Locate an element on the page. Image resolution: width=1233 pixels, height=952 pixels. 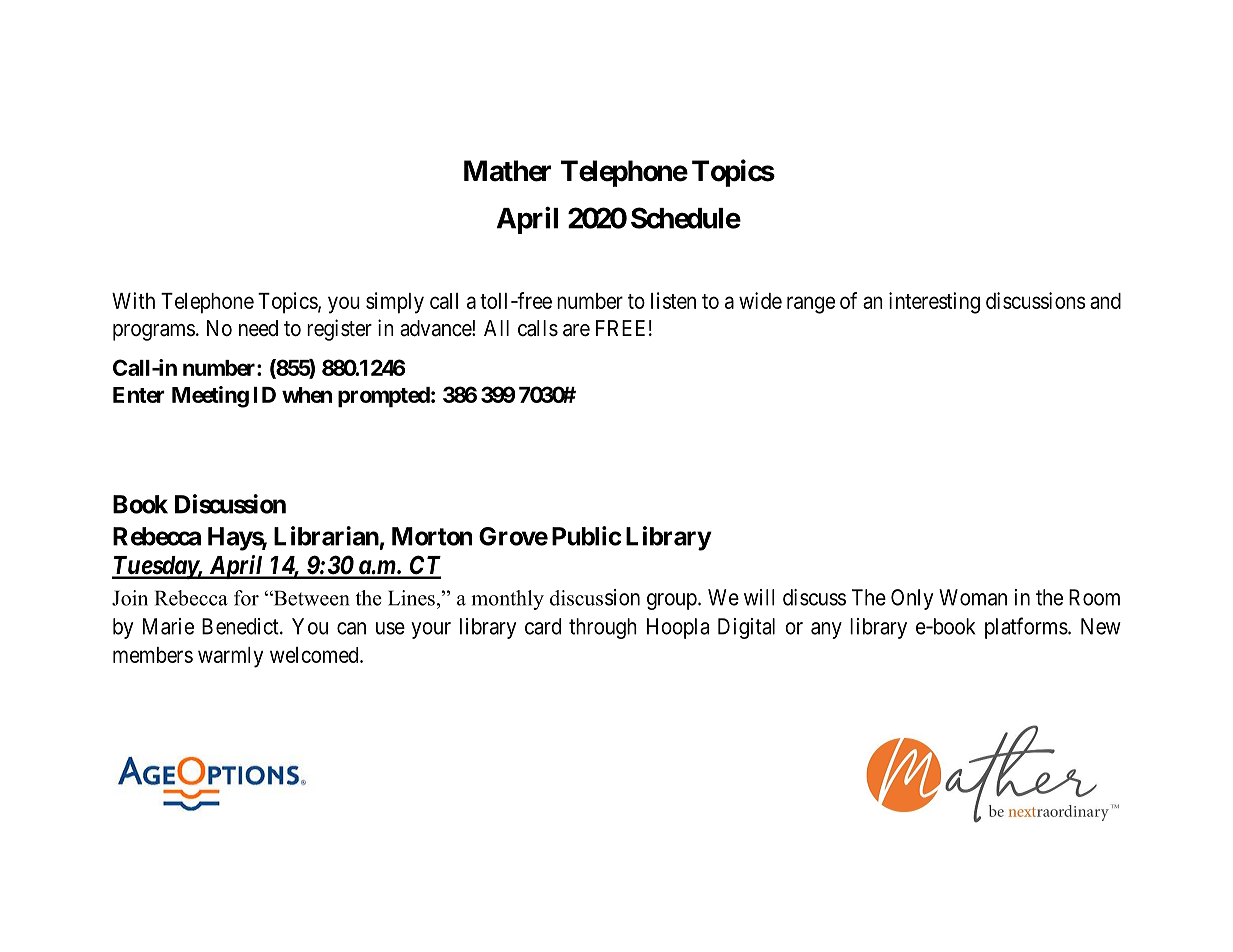
Woman is located at coordinates (973, 597).
